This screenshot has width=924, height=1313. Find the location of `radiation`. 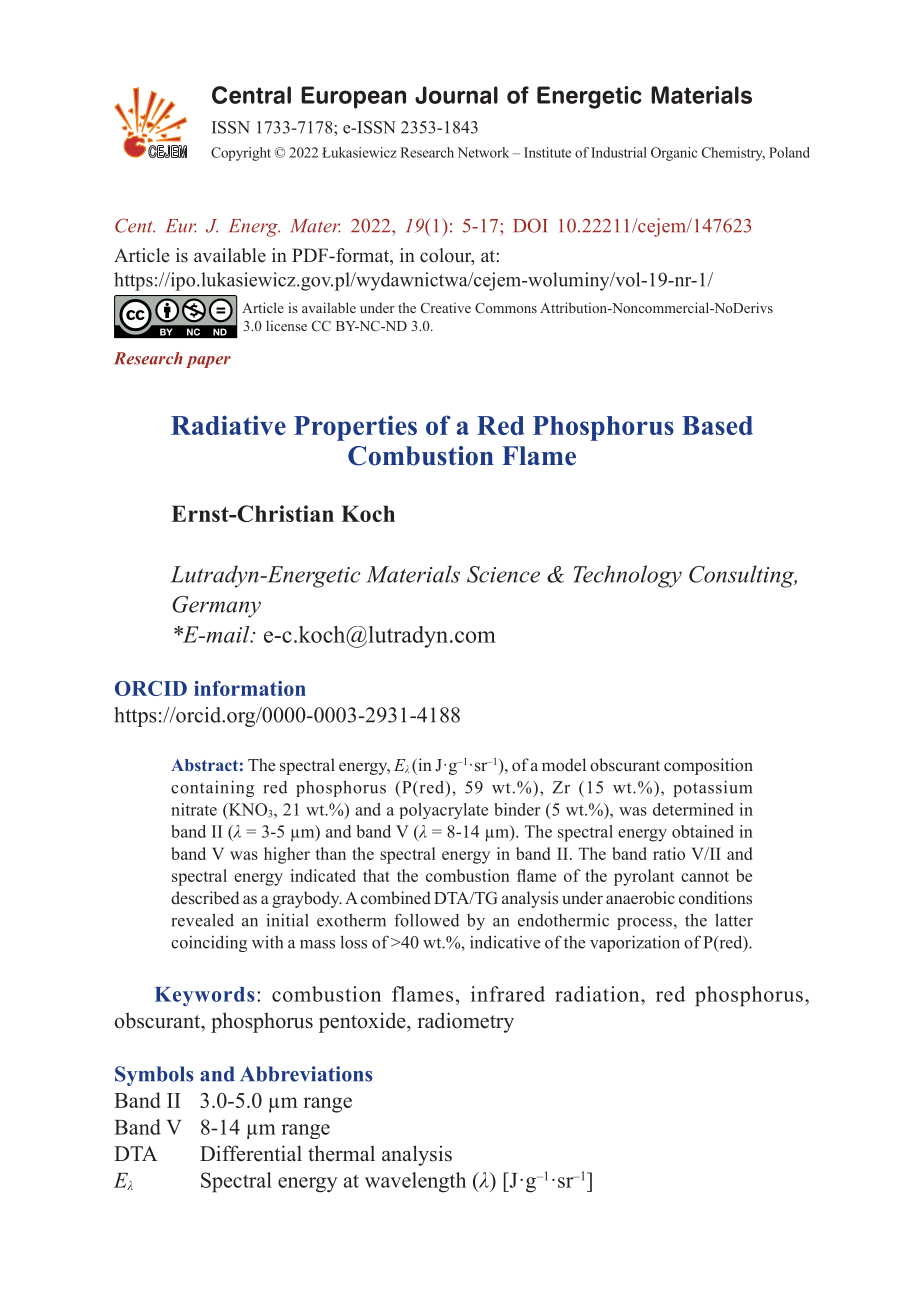

radiation is located at coordinates (598, 994).
